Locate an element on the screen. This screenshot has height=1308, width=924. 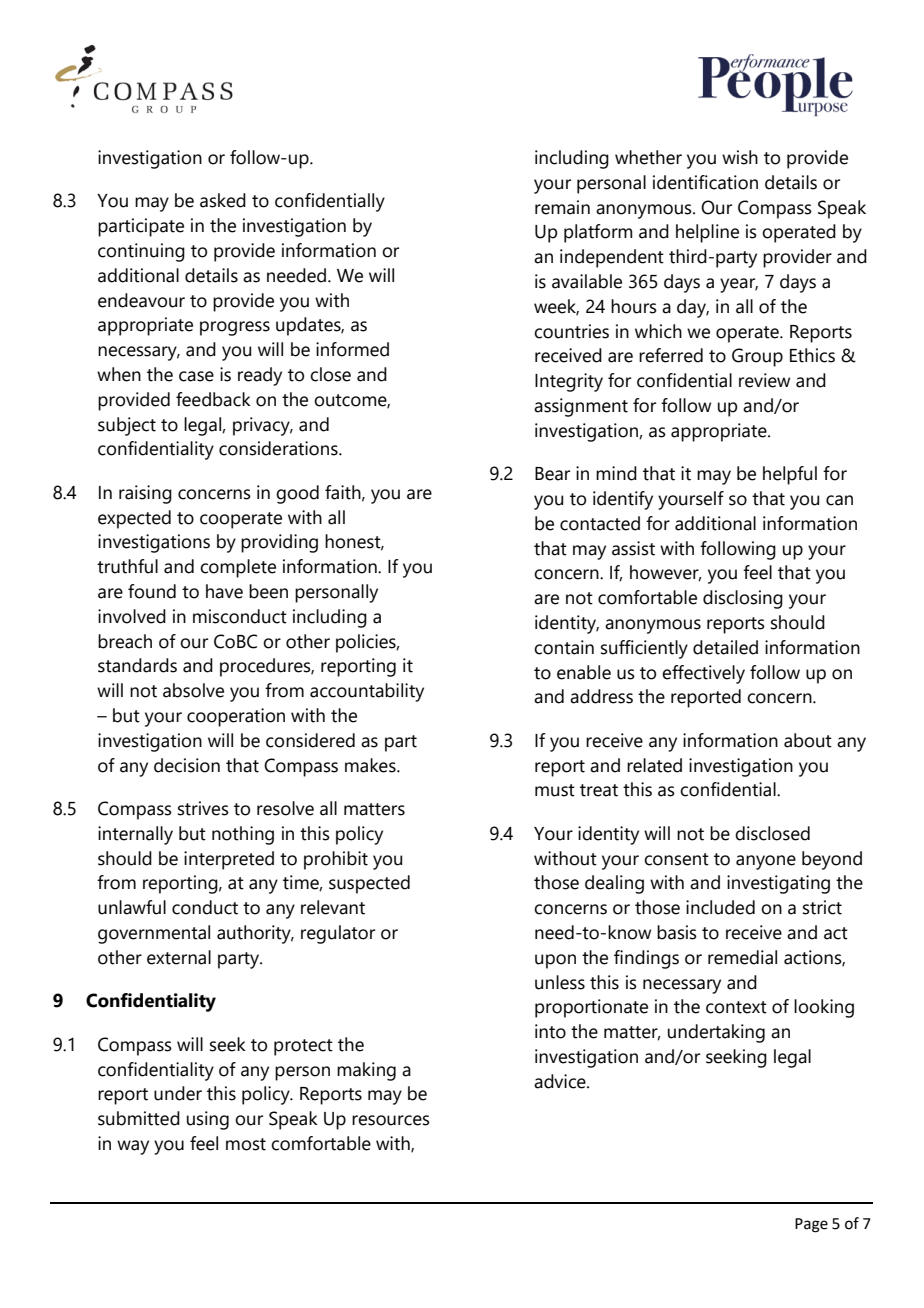
contain is located at coordinates (564, 647).
